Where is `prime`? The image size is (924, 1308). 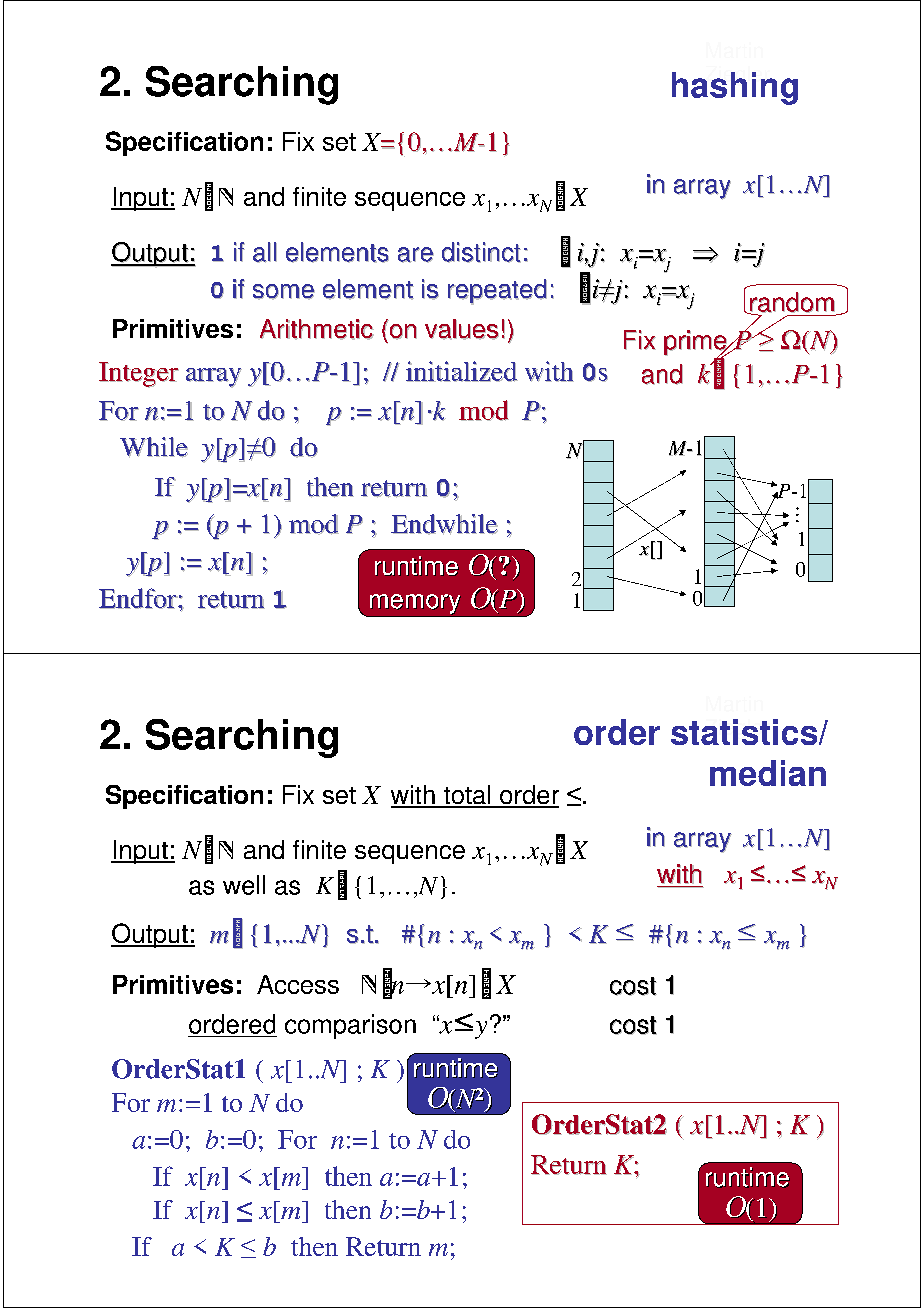 prime is located at coordinates (697, 344).
